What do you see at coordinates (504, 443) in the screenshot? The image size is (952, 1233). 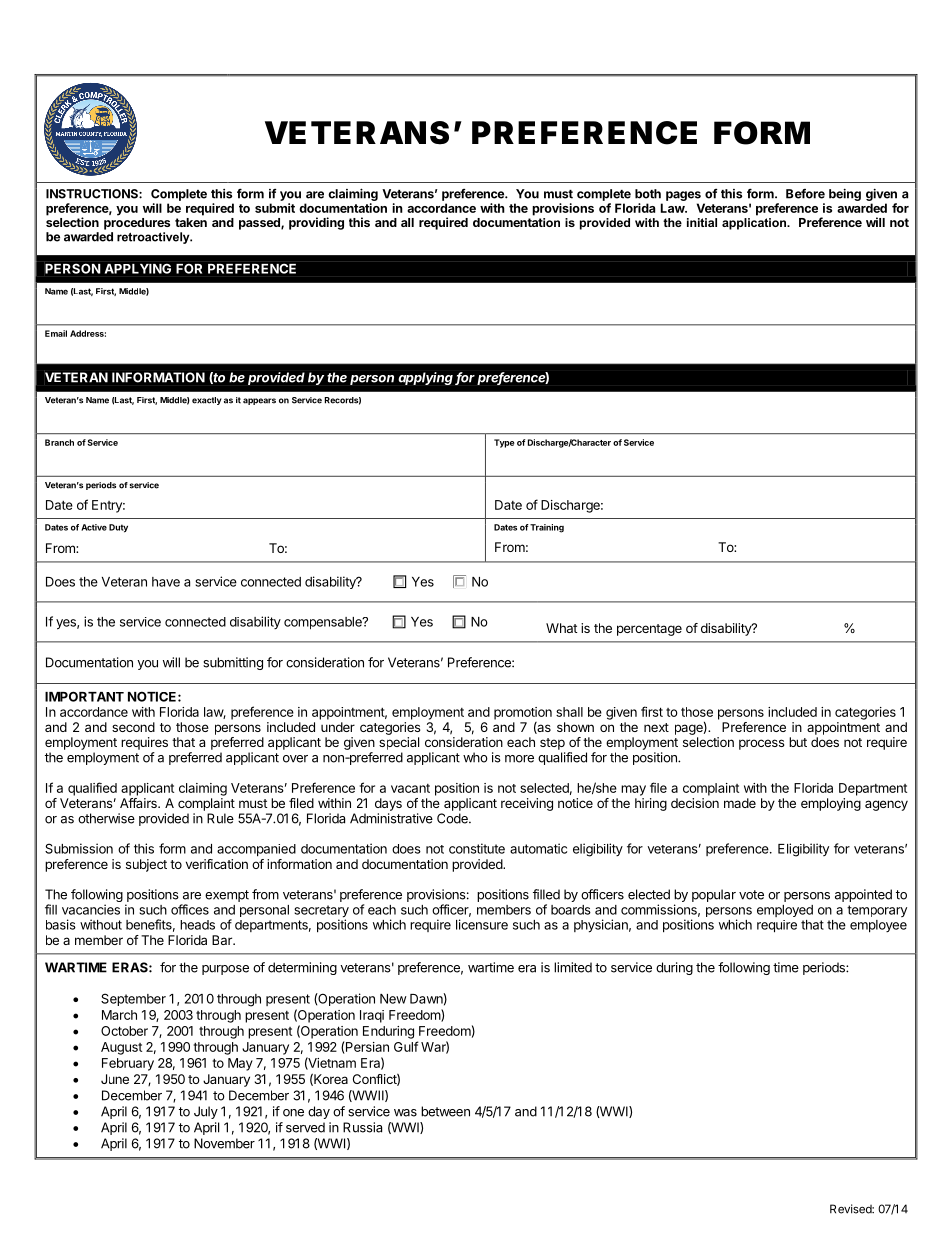 I see `Type` at bounding box center [504, 443].
